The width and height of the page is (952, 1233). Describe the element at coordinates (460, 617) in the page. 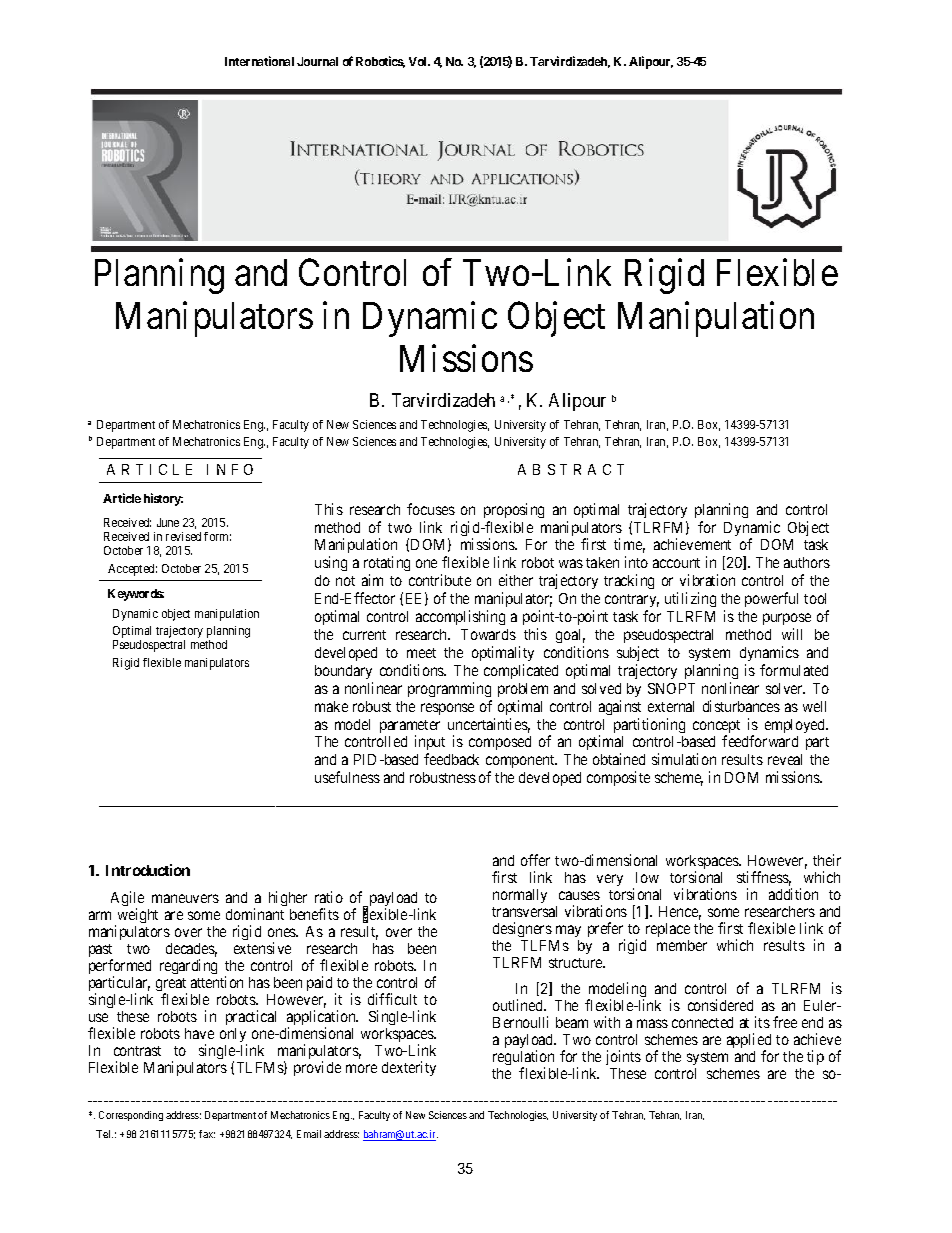

I see `accomplishing` at that location.
